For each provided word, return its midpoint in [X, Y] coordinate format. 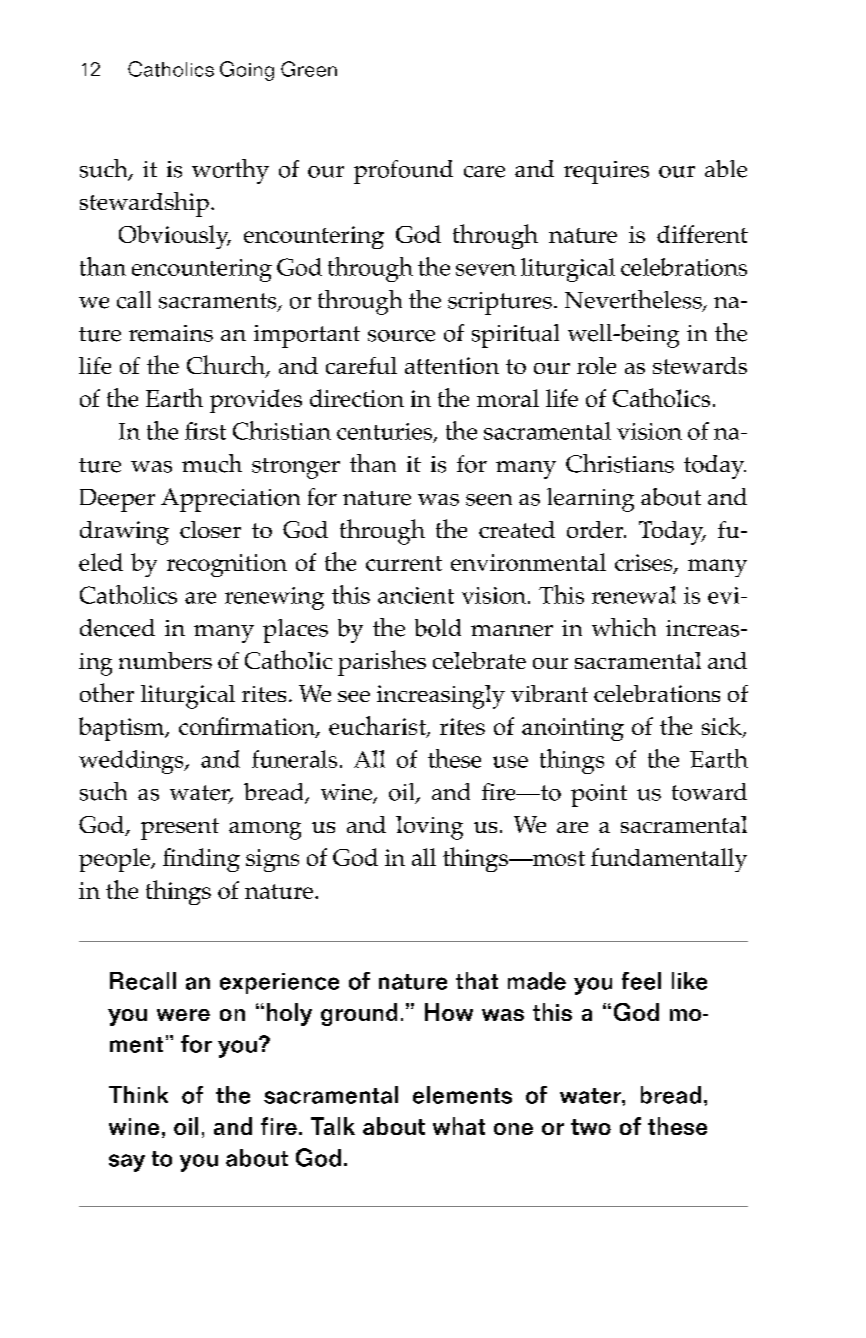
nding [207, 860]
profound [403, 172]
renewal [634, 595]
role [596, 365]
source [401, 336]
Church [227, 366]
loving [429, 828]
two [591, 1127]
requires [606, 172]
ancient [416, 595]
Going [247, 71]
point [599, 795]
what [459, 1126]
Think [138, 1094]
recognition [227, 565]
